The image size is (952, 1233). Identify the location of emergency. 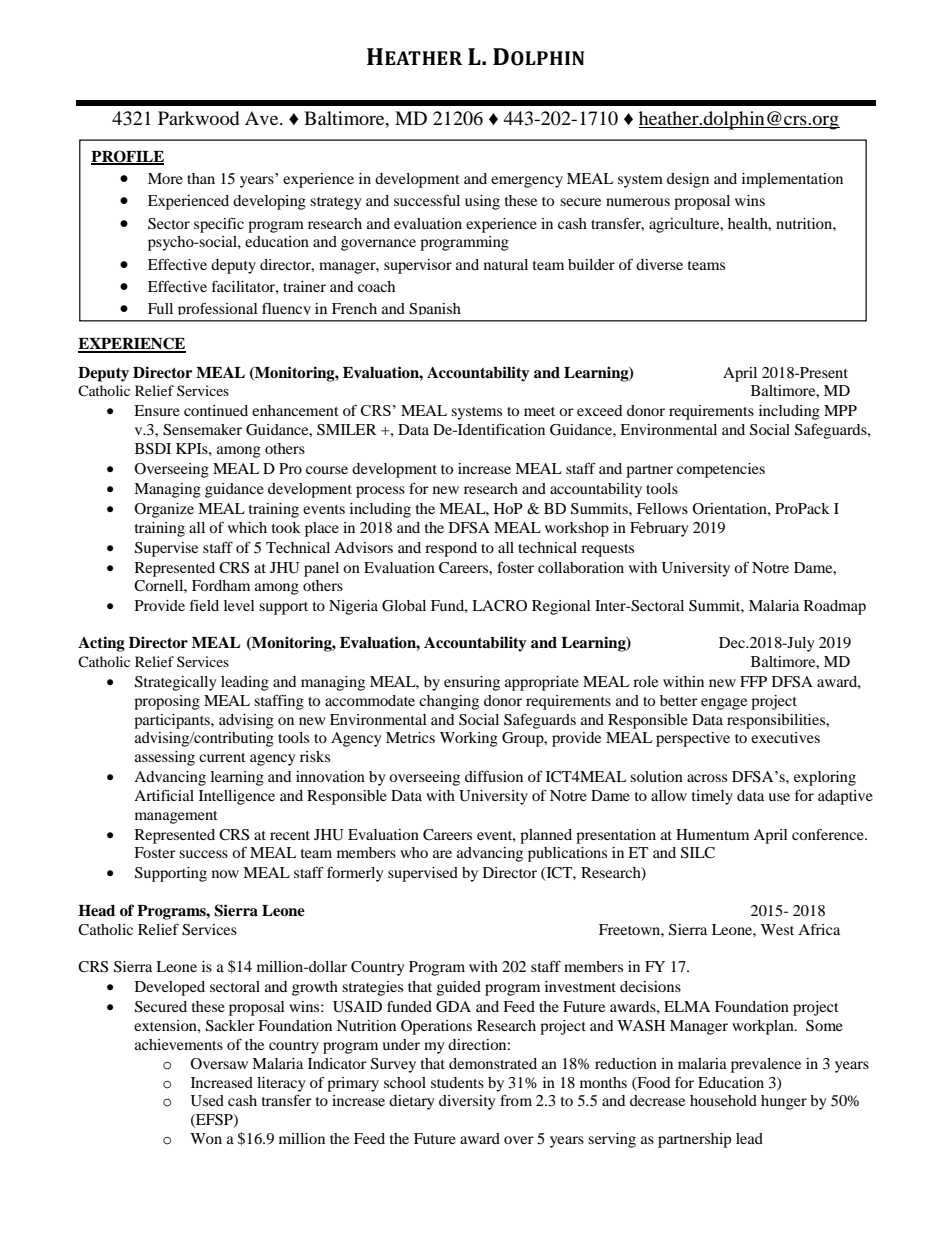
(527, 182).
